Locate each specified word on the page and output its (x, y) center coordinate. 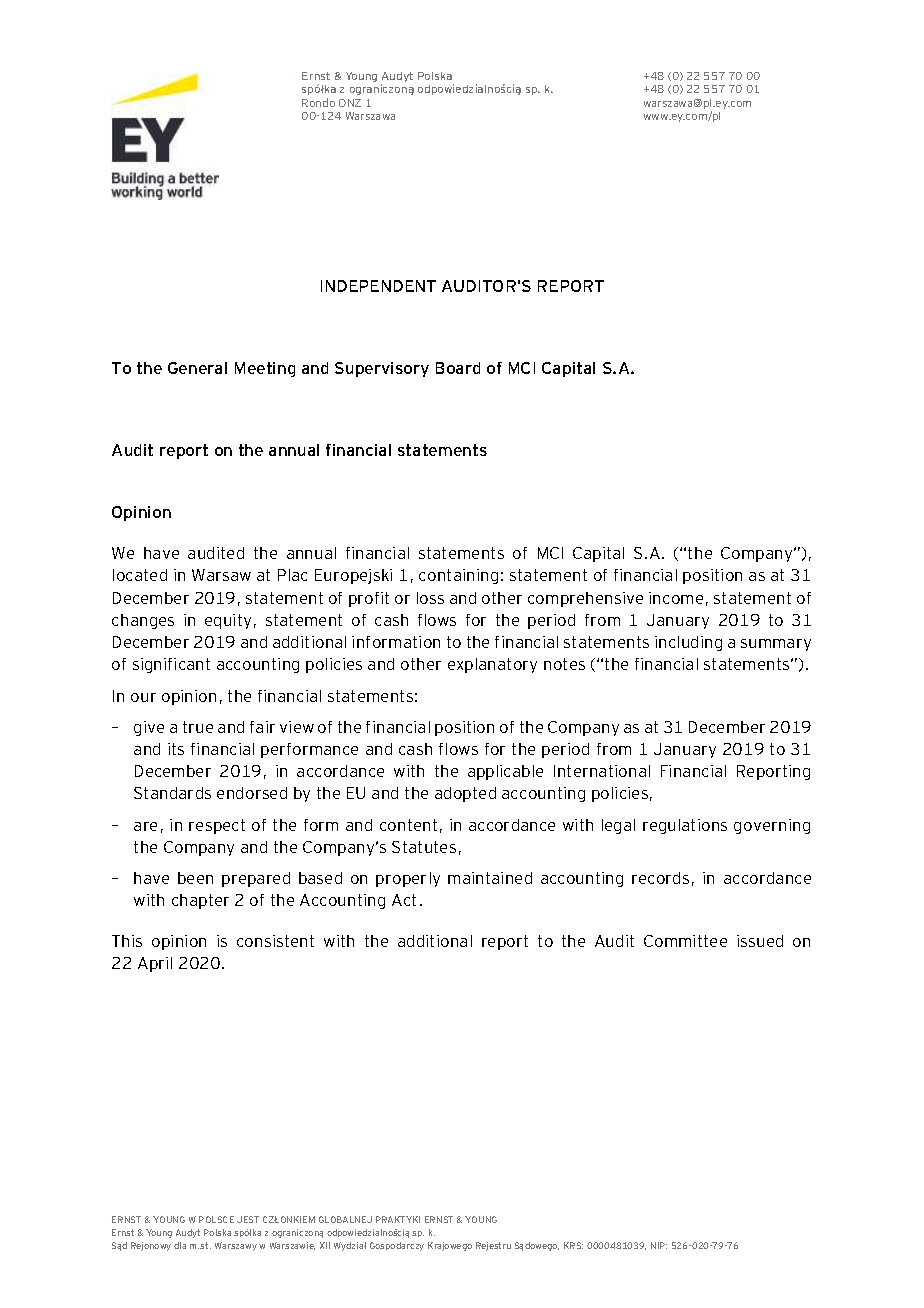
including (688, 643)
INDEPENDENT (378, 286)
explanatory (492, 665)
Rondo (318, 102)
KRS (573, 1245)
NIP (659, 1245)
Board (458, 368)
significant (171, 665)
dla (180, 1245)
